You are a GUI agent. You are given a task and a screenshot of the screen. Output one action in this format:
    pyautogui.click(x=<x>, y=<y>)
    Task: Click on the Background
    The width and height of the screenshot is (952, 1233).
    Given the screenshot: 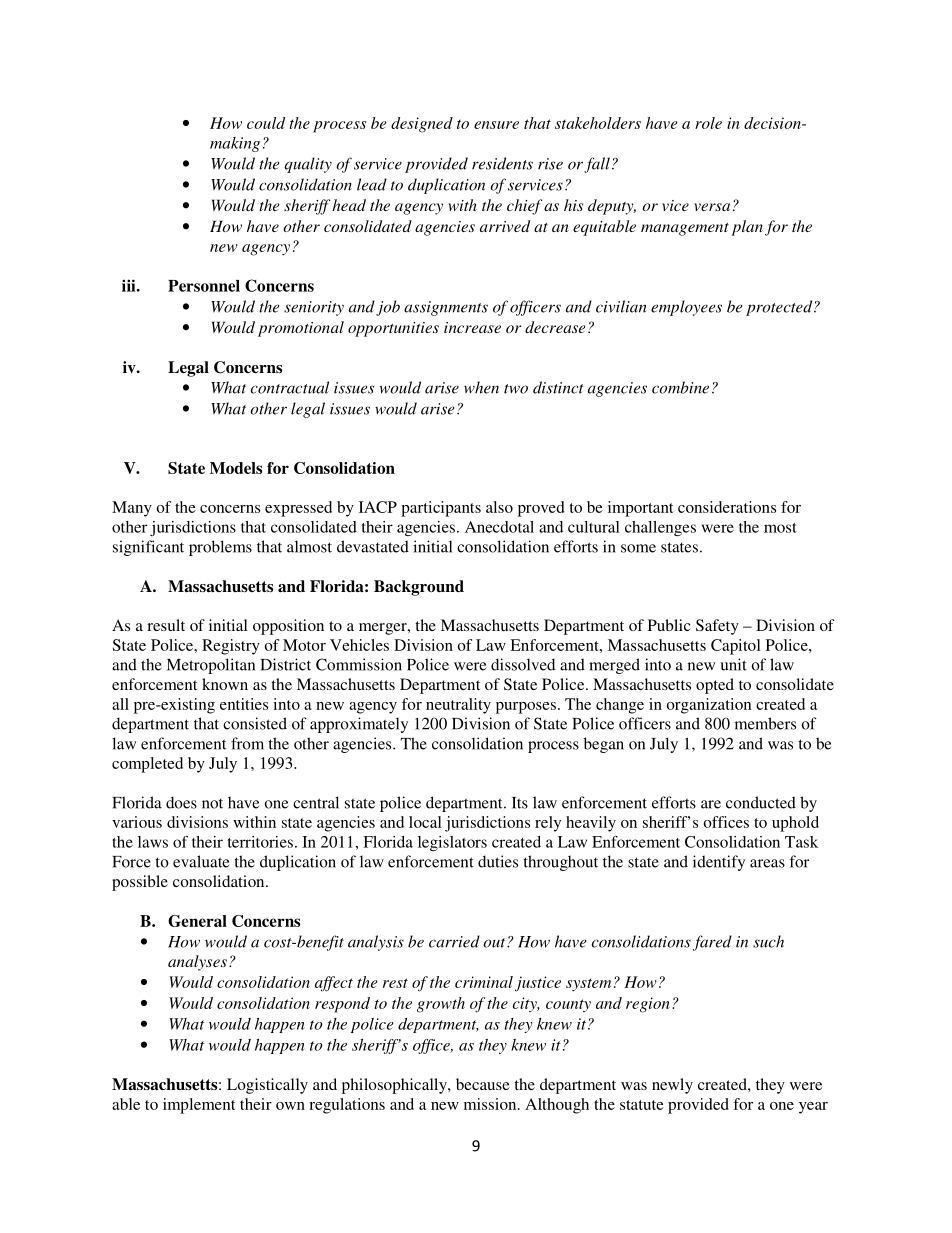 What is the action you would take?
    pyautogui.click(x=419, y=588)
